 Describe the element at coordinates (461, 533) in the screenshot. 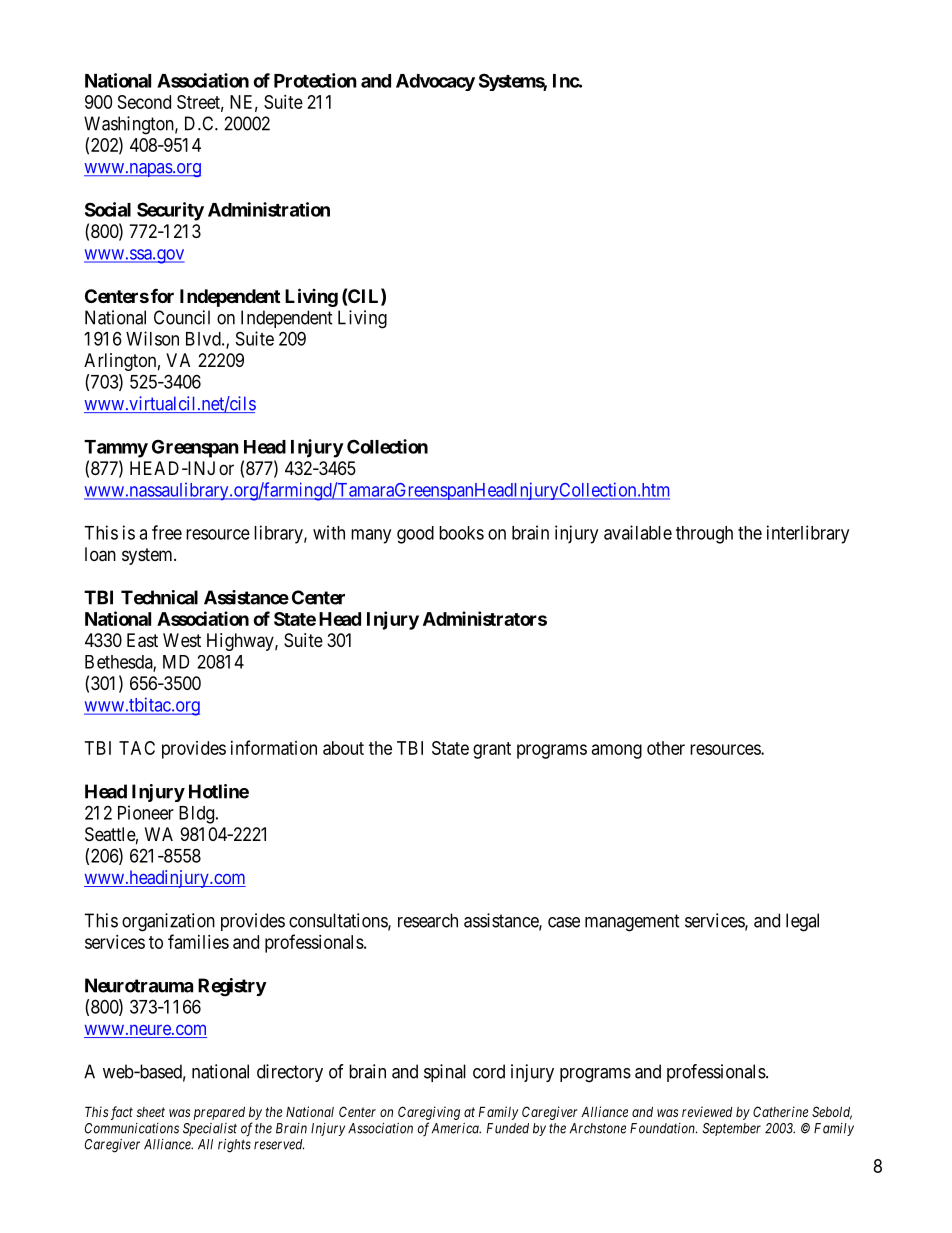

I see `books` at that location.
